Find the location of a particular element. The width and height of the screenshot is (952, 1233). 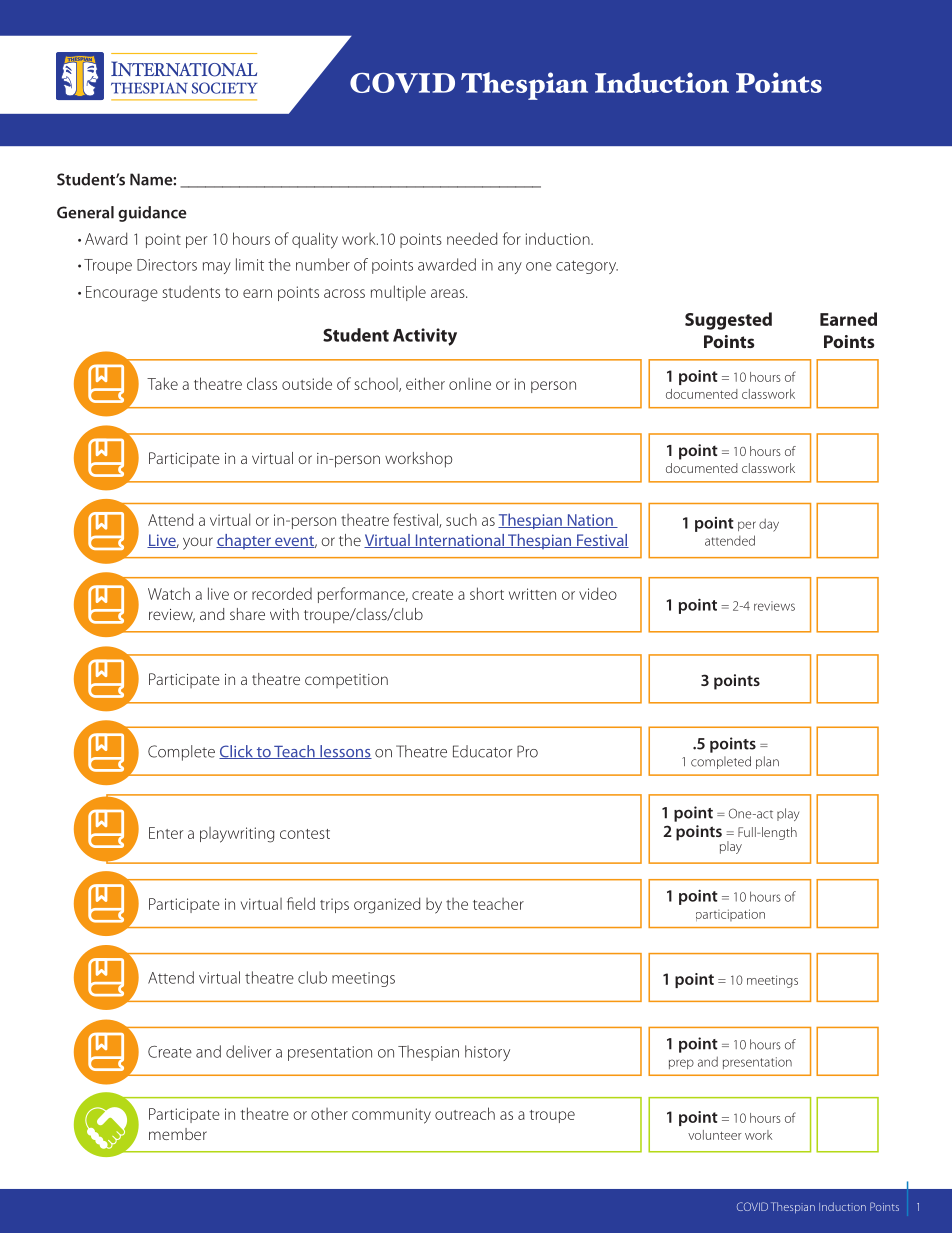

participation is located at coordinates (730, 915).
